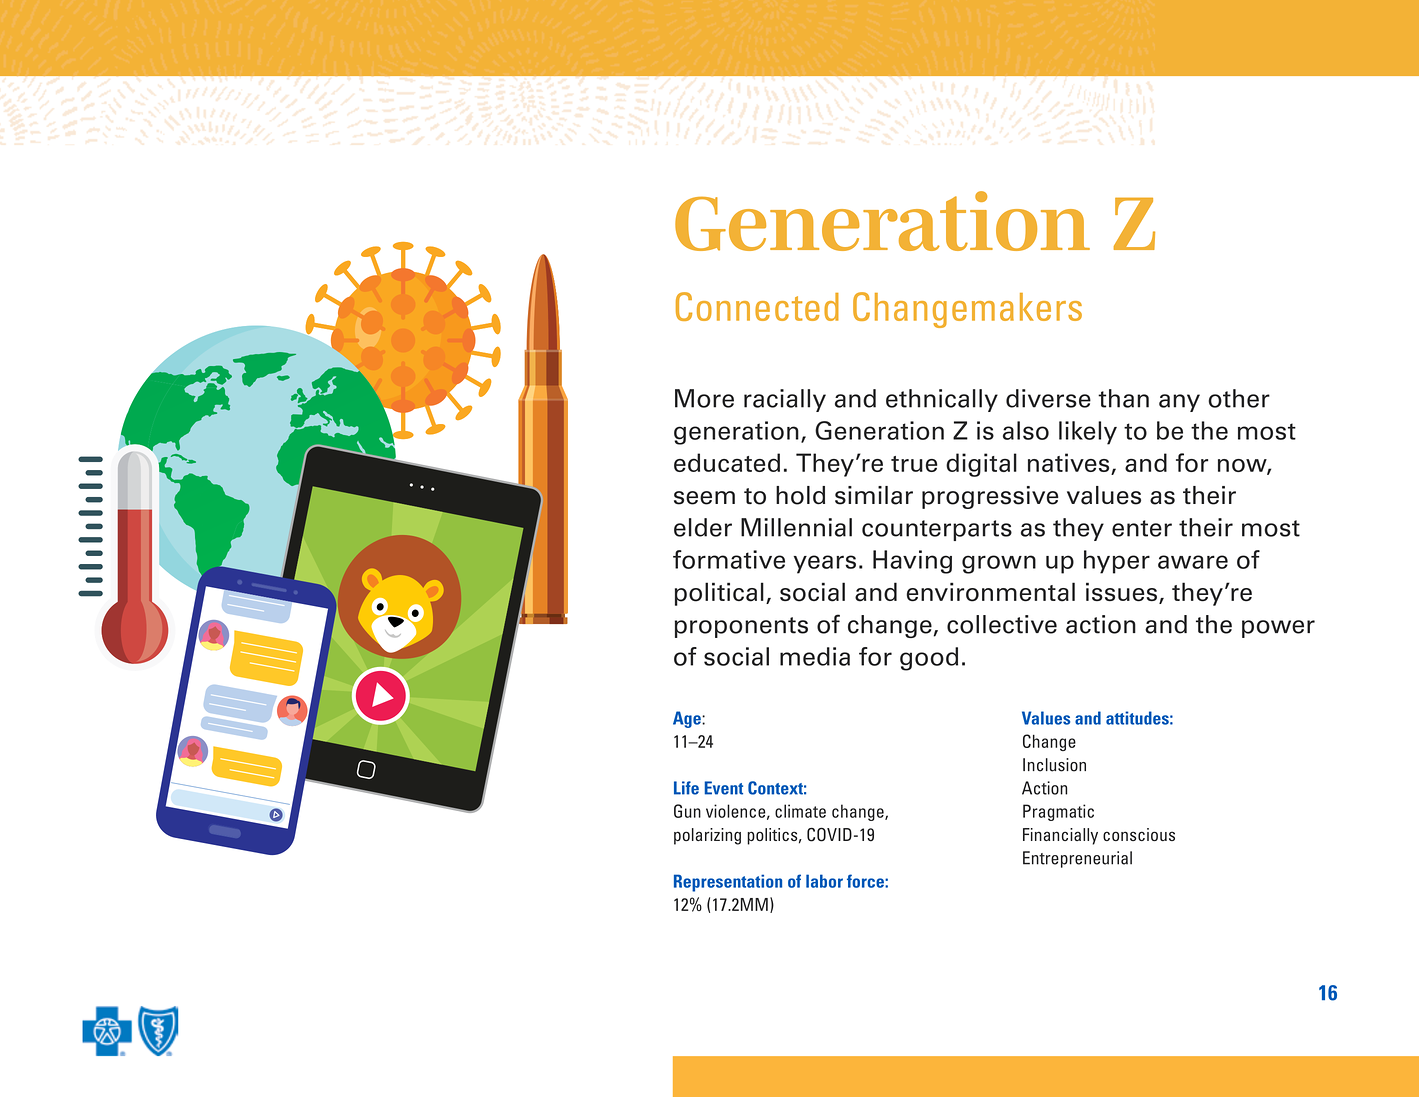 Image resolution: width=1419 pixels, height=1097 pixels. Describe the element at coordinates (728, 883) in the page. I see `Representation` at that location.
